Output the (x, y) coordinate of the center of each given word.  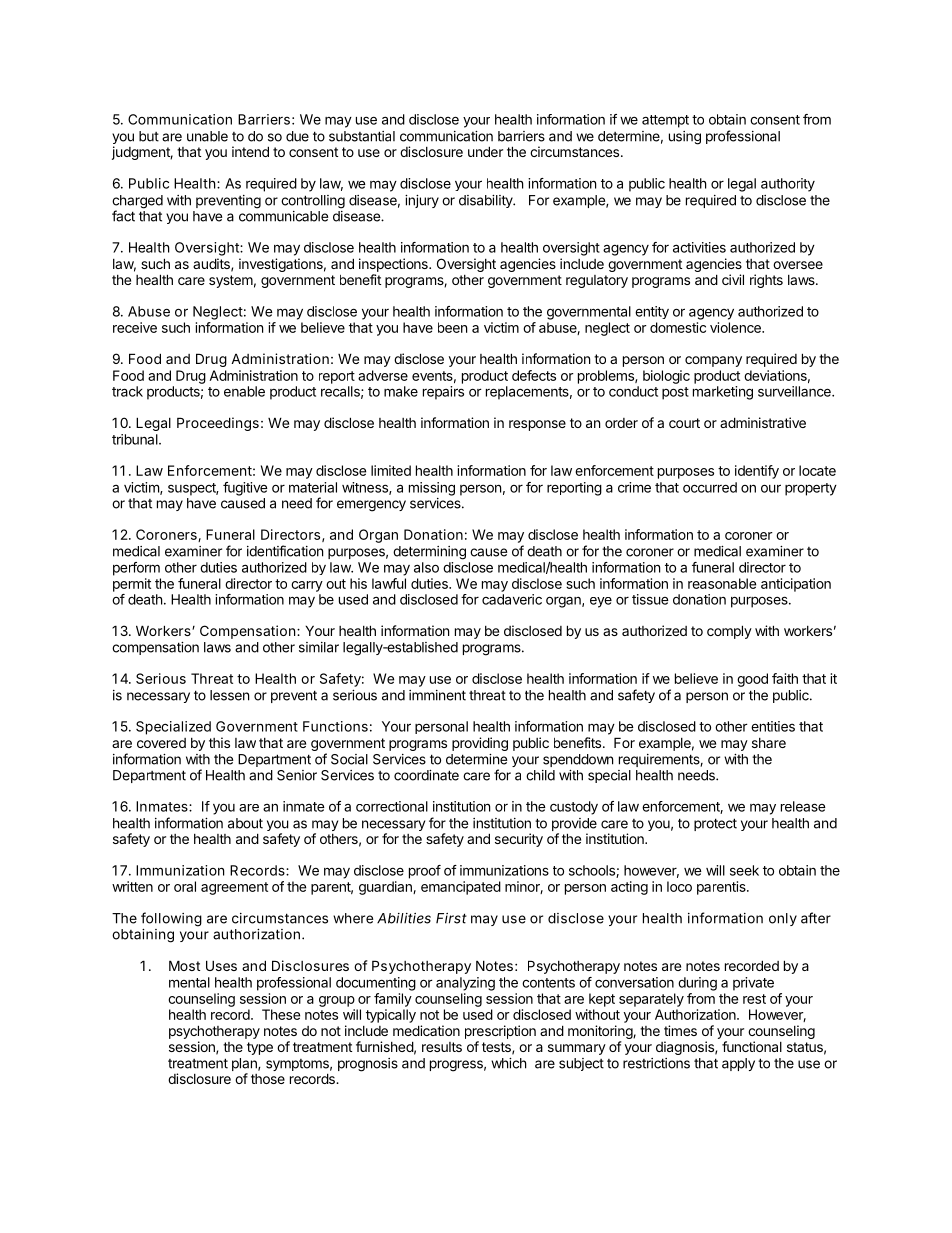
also (426, 567)
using (685, 138)
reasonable (722, 583)
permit (132, 585)
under (485, 151)
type (260, 1048)
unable (207, 136)
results (442, 1047)
